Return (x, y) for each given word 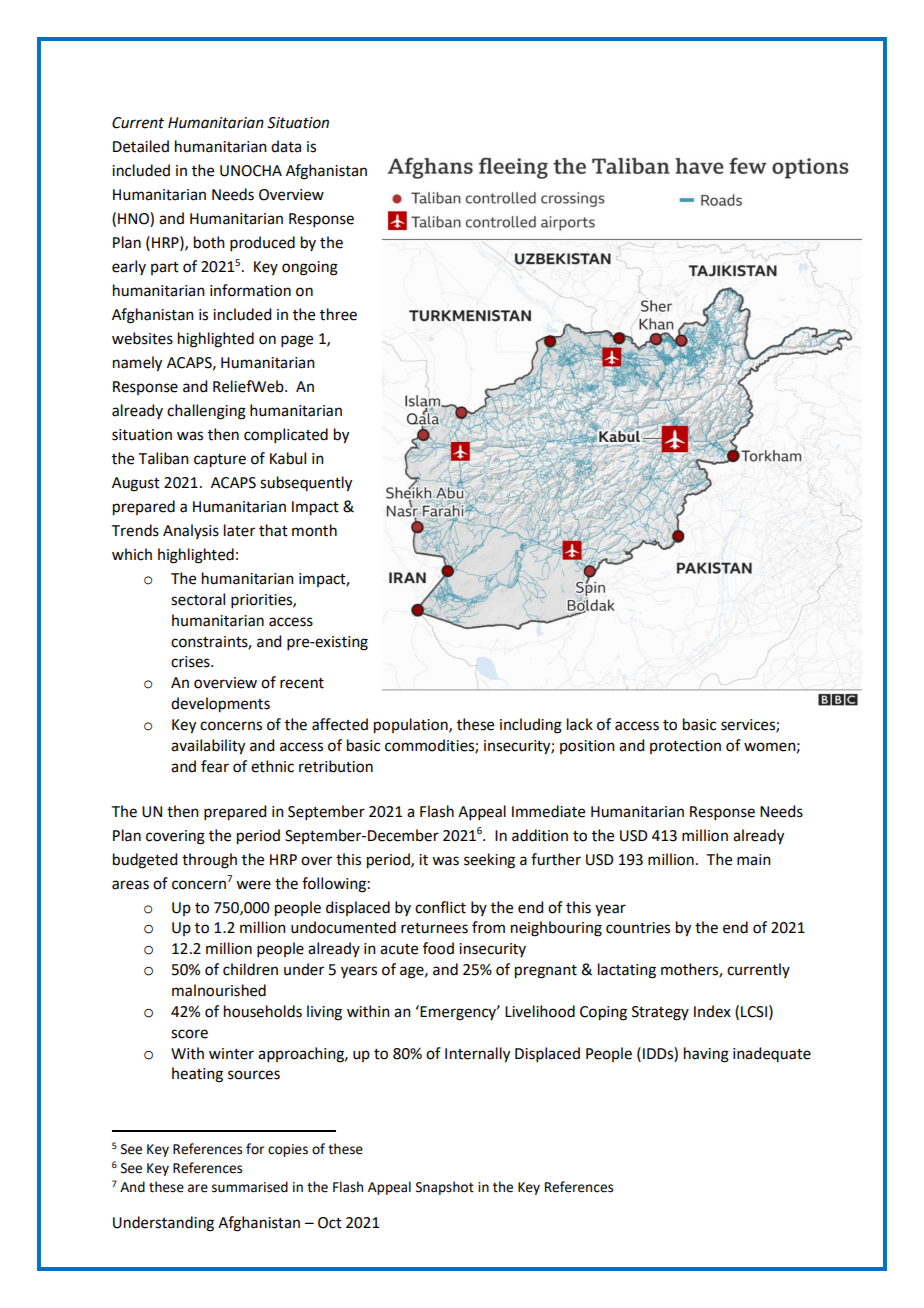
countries (638, 928)
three (338, 314)
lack (580, 724)
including (531, 726)
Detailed (141, 146)
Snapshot (445, 1188)
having (706, 1055)
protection (685, 747)
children (250, 969)
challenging (206, 412)
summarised (250, 1187)
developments (220, 705)
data (286, 146)
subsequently (306, 484)
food (438, 948)
